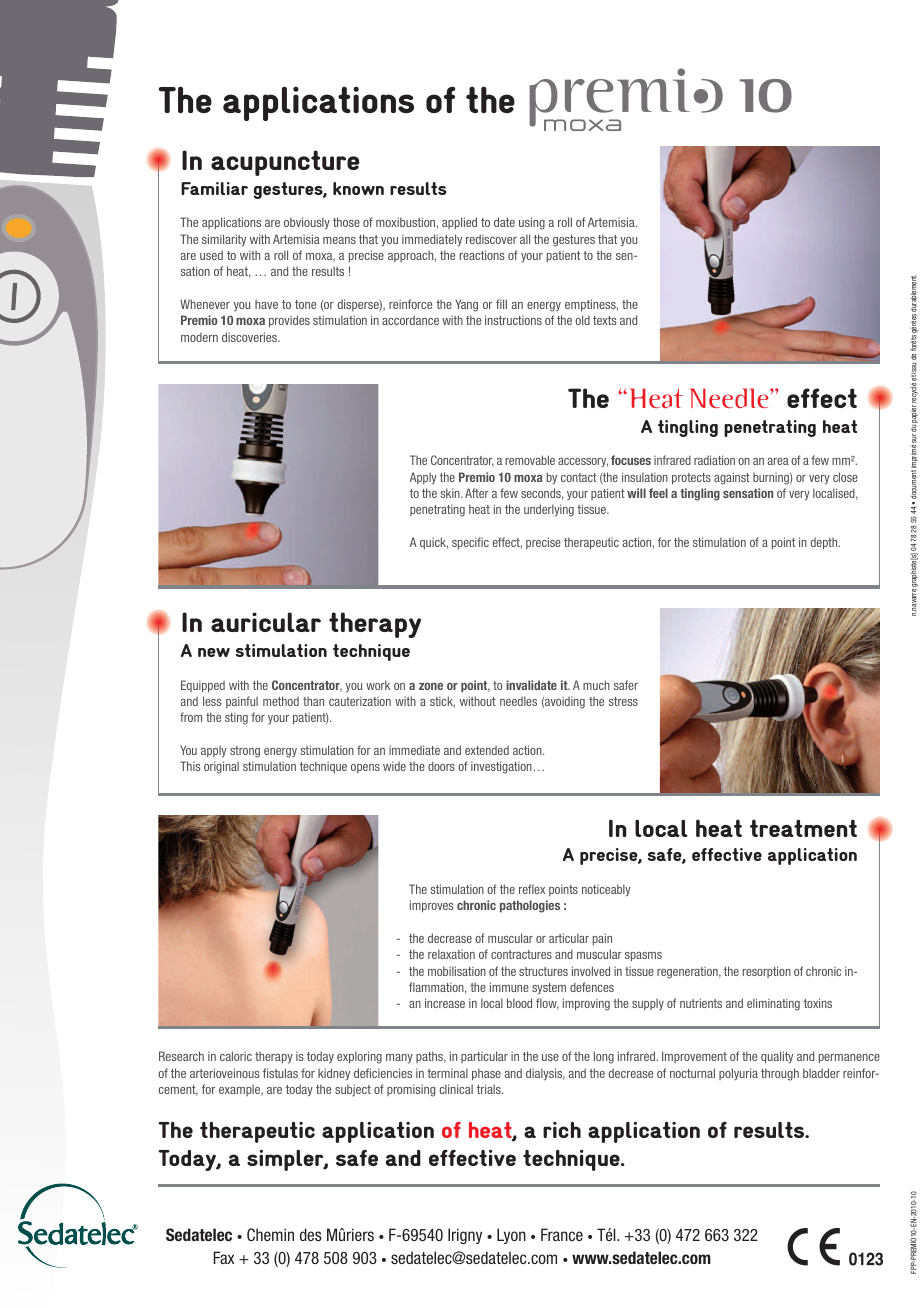  I want to click on using, so click(532, 223).
